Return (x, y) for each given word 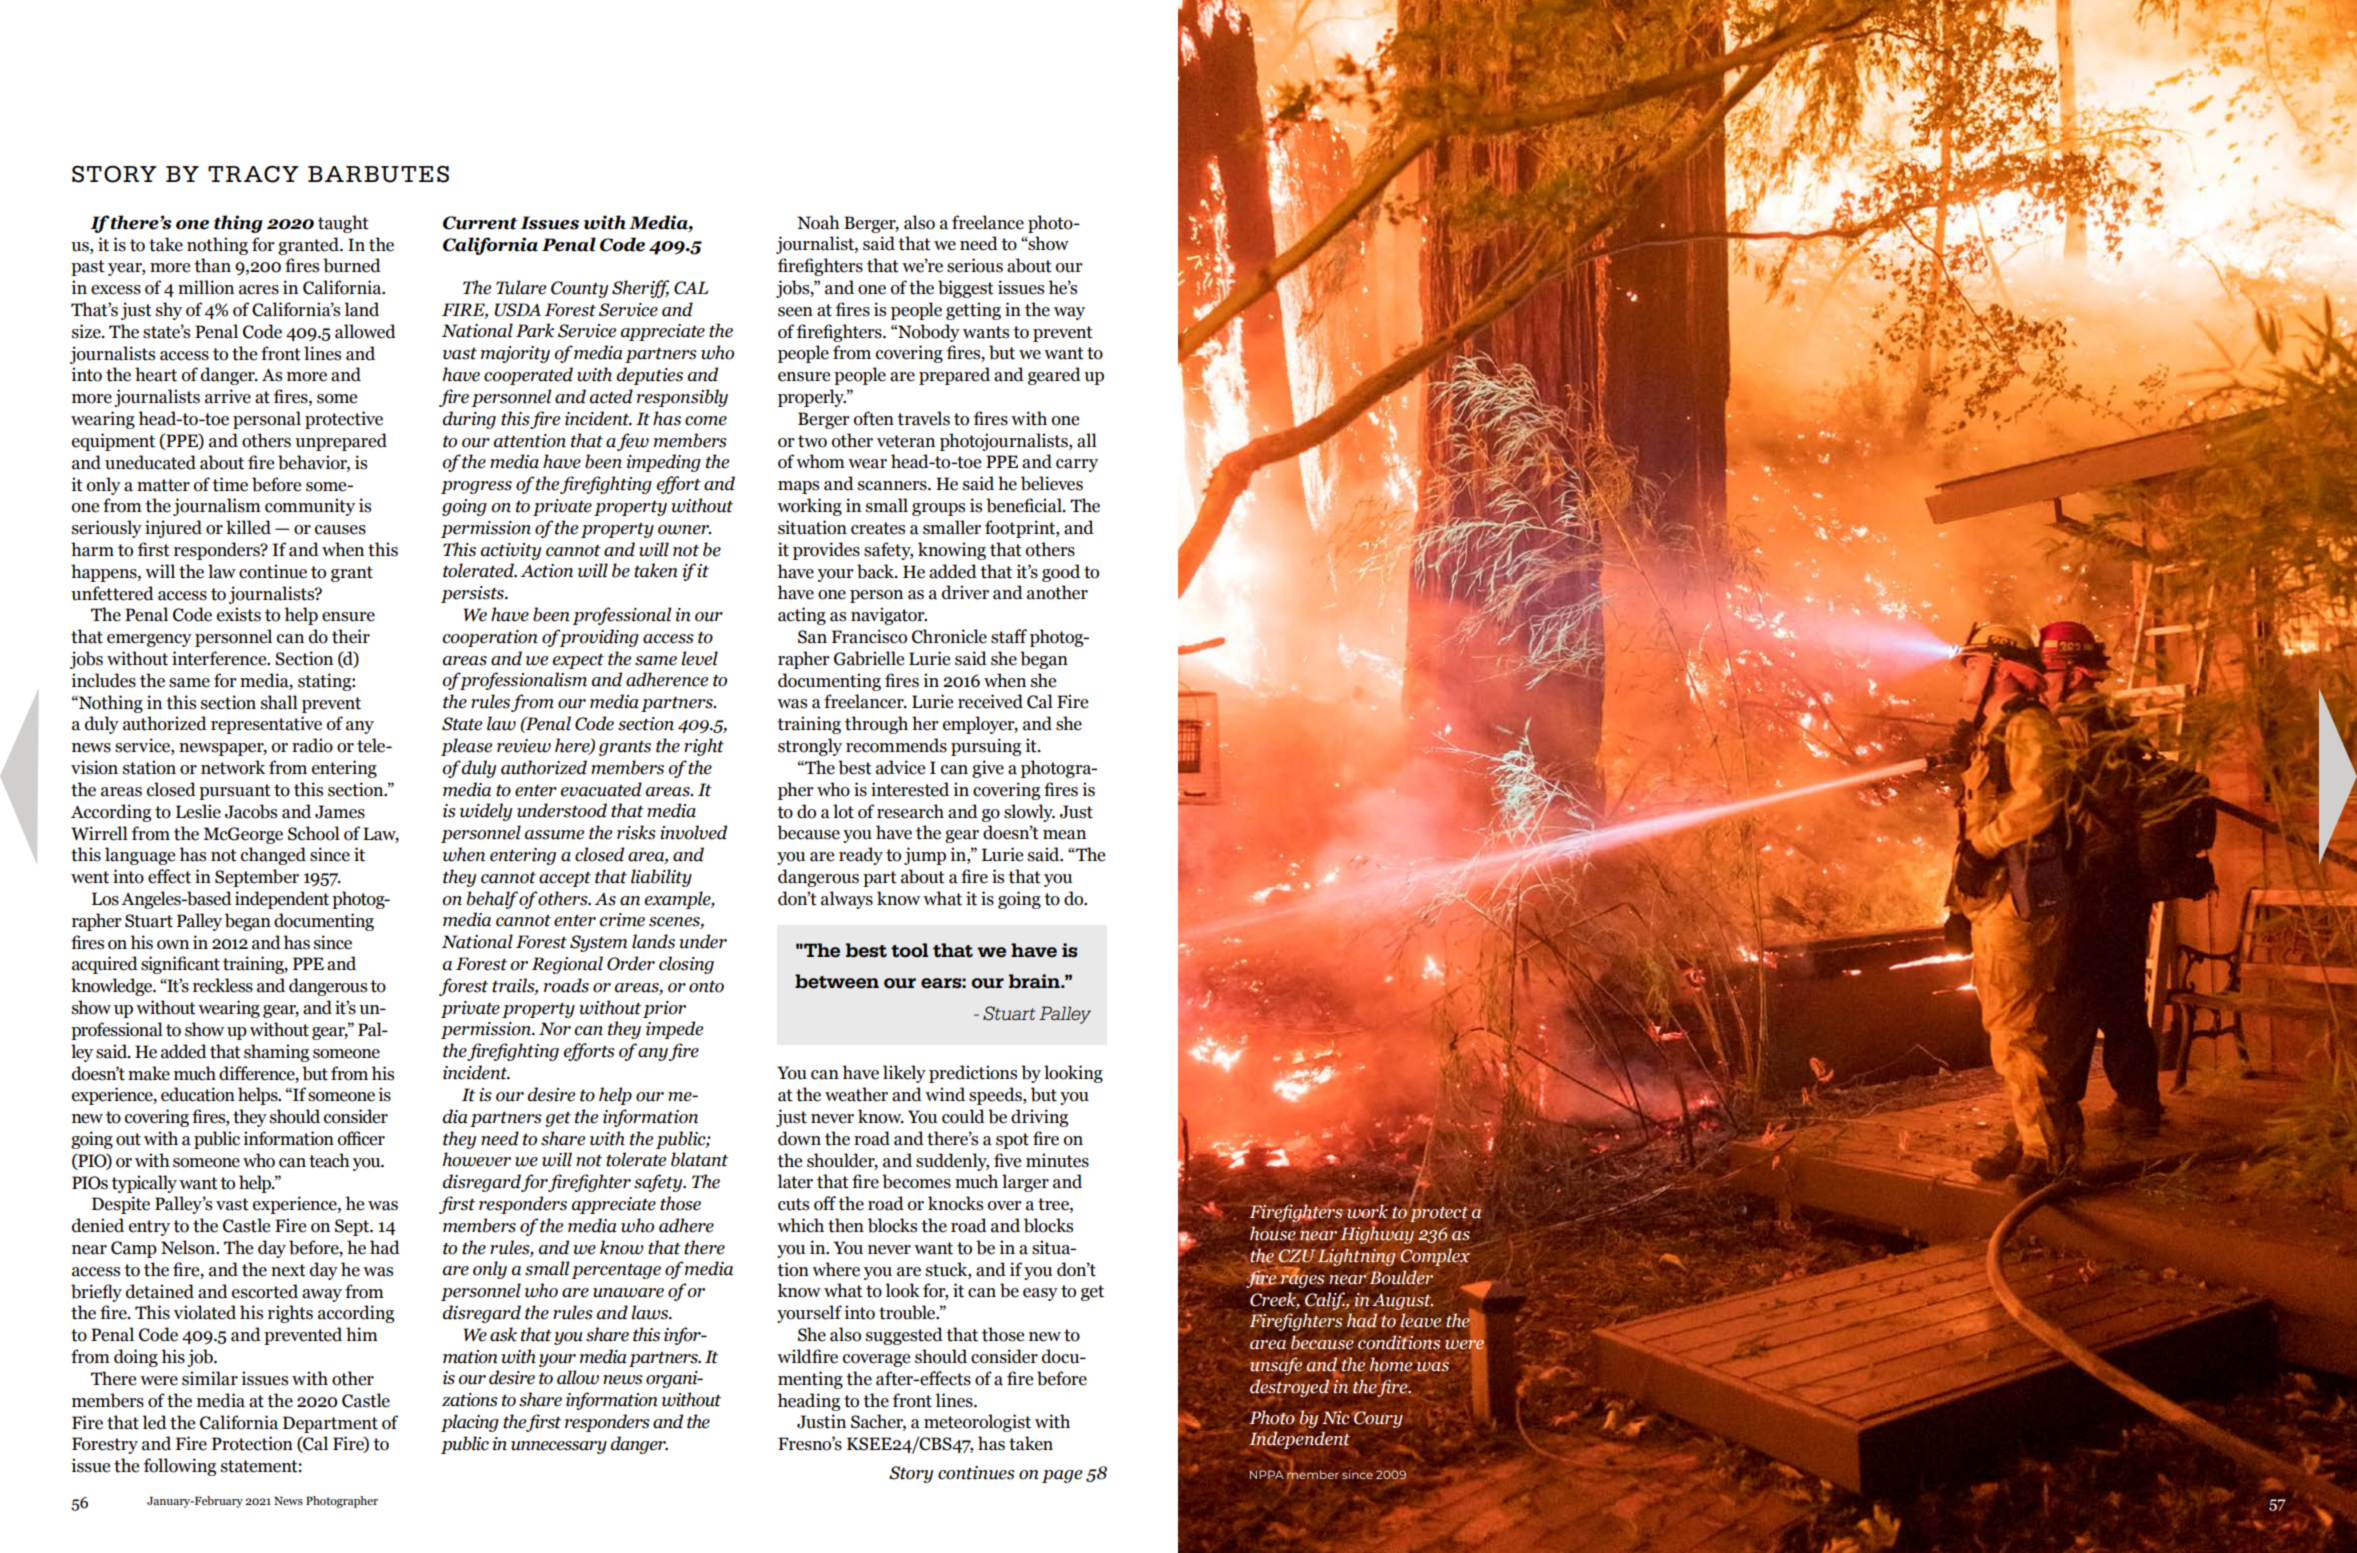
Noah (818, 222)
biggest (966, 289)
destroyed (1289, 1389)
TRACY (253, 174)
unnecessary (559, 1447)
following (180, 1467)
